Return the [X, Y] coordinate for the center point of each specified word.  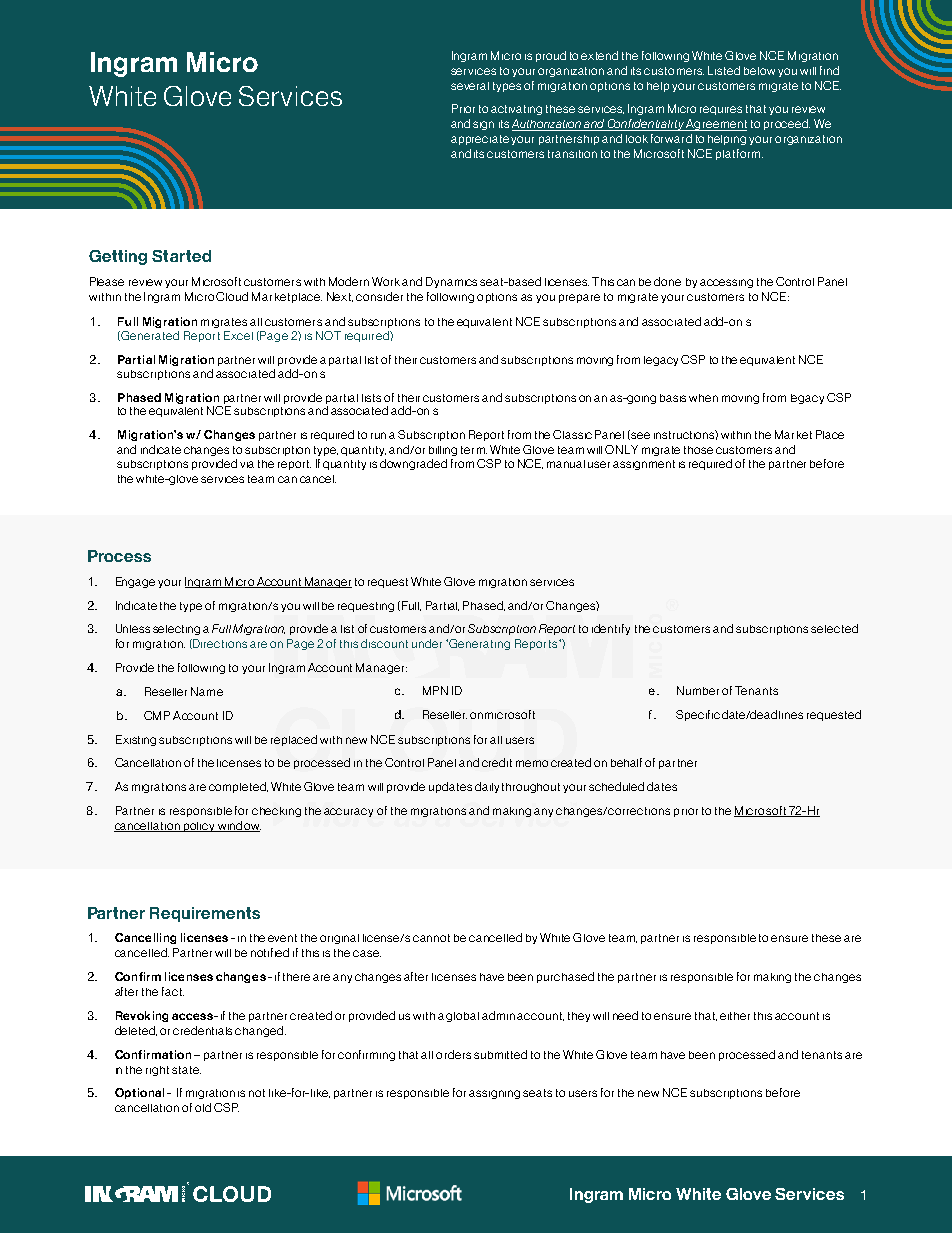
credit [497, 762]
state [186, 1070]
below [759, 71]
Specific [698, 715]
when [703, 398]
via [247, 464]
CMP [157, 715]
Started [181, 256]
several [470, 86]
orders [453, 1054]
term [474, 450]
